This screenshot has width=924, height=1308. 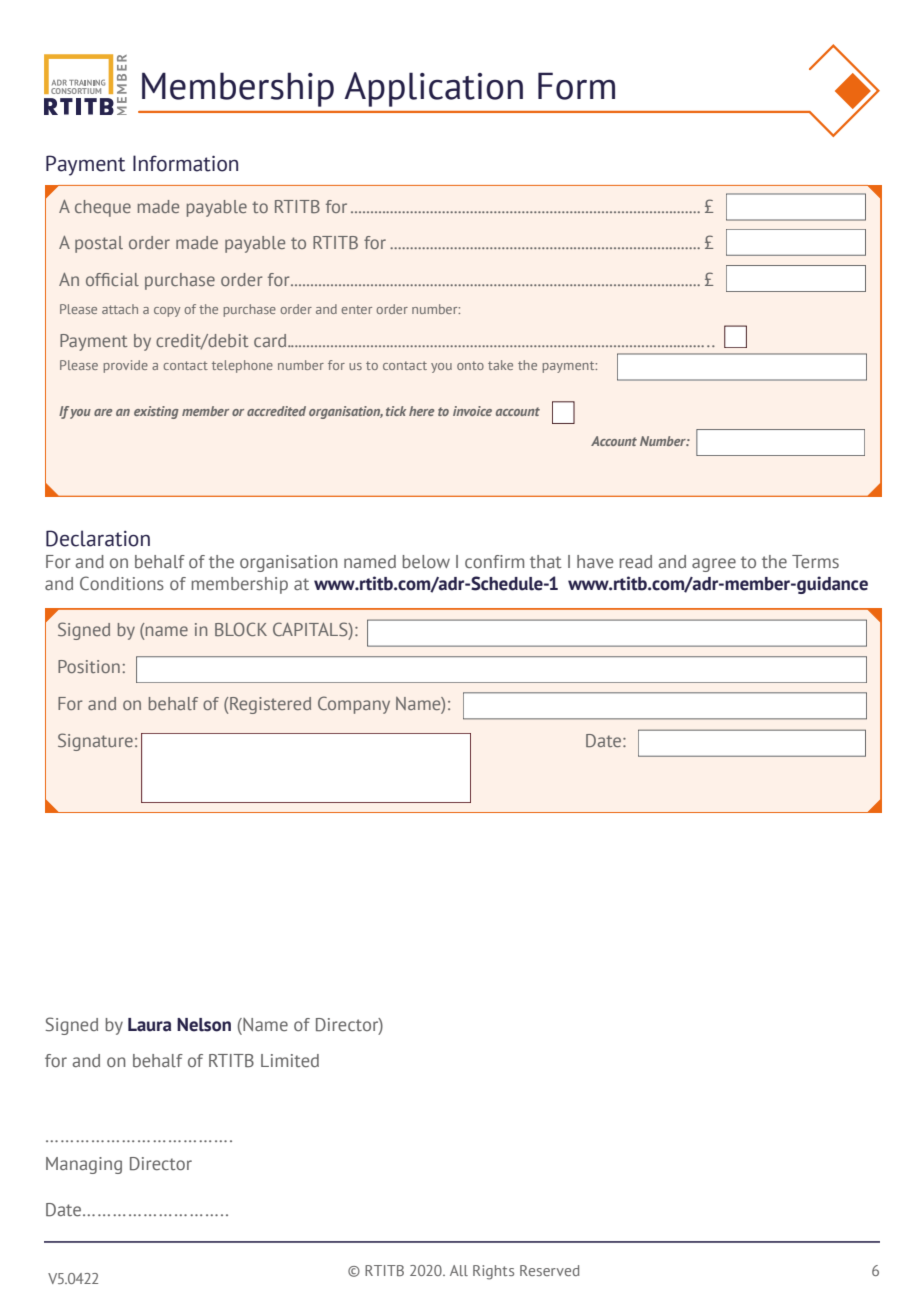 What do you see at coordinates (500, 365) in the screenshot?
I see `take` at bounding box center [500, 365].
